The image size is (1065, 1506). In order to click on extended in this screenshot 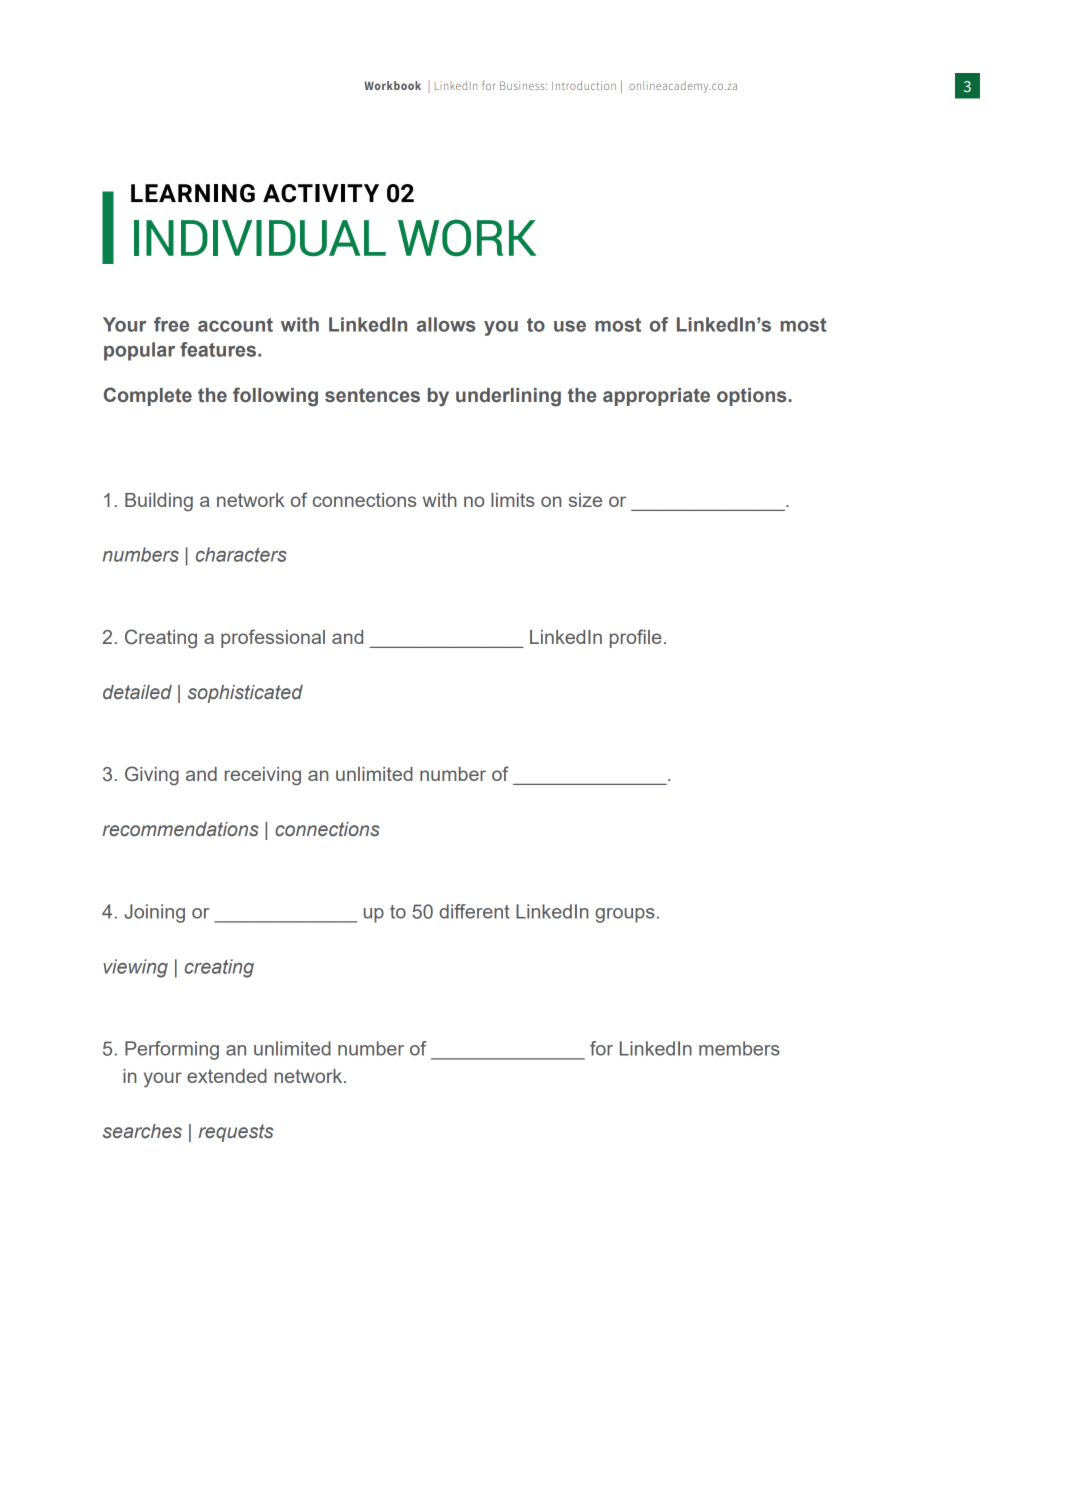, I will do `click(227, 1076)`.
